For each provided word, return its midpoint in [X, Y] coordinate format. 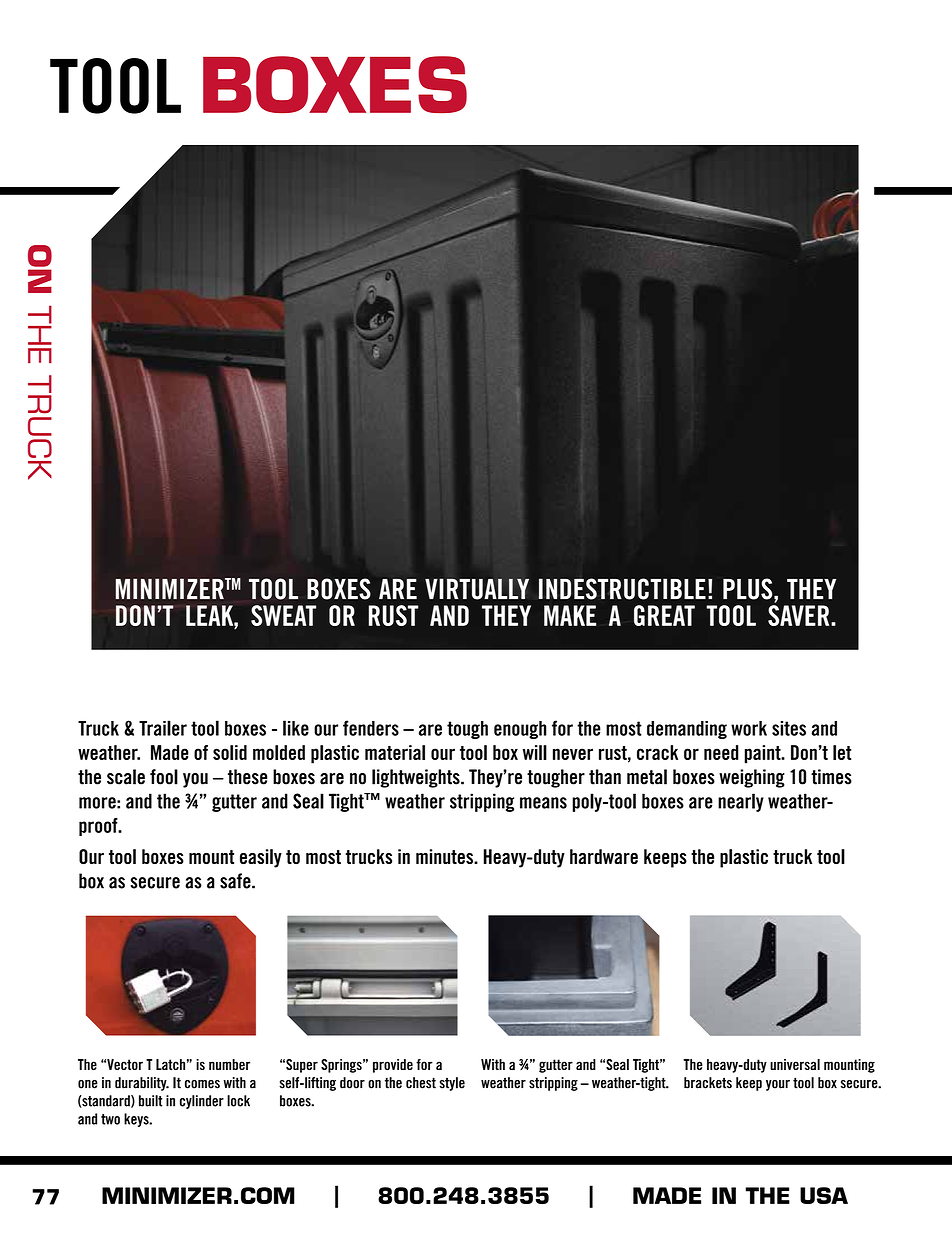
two [110, 1119]
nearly [741, 802]
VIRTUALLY [477, 589]
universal [795, 1064]
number [229, 1064]
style [452, 1084]
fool [164, 777]
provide [393, 1066]
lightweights [417, 778]
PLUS [749, 589]
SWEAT [283, 615]
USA [824, 1195]
